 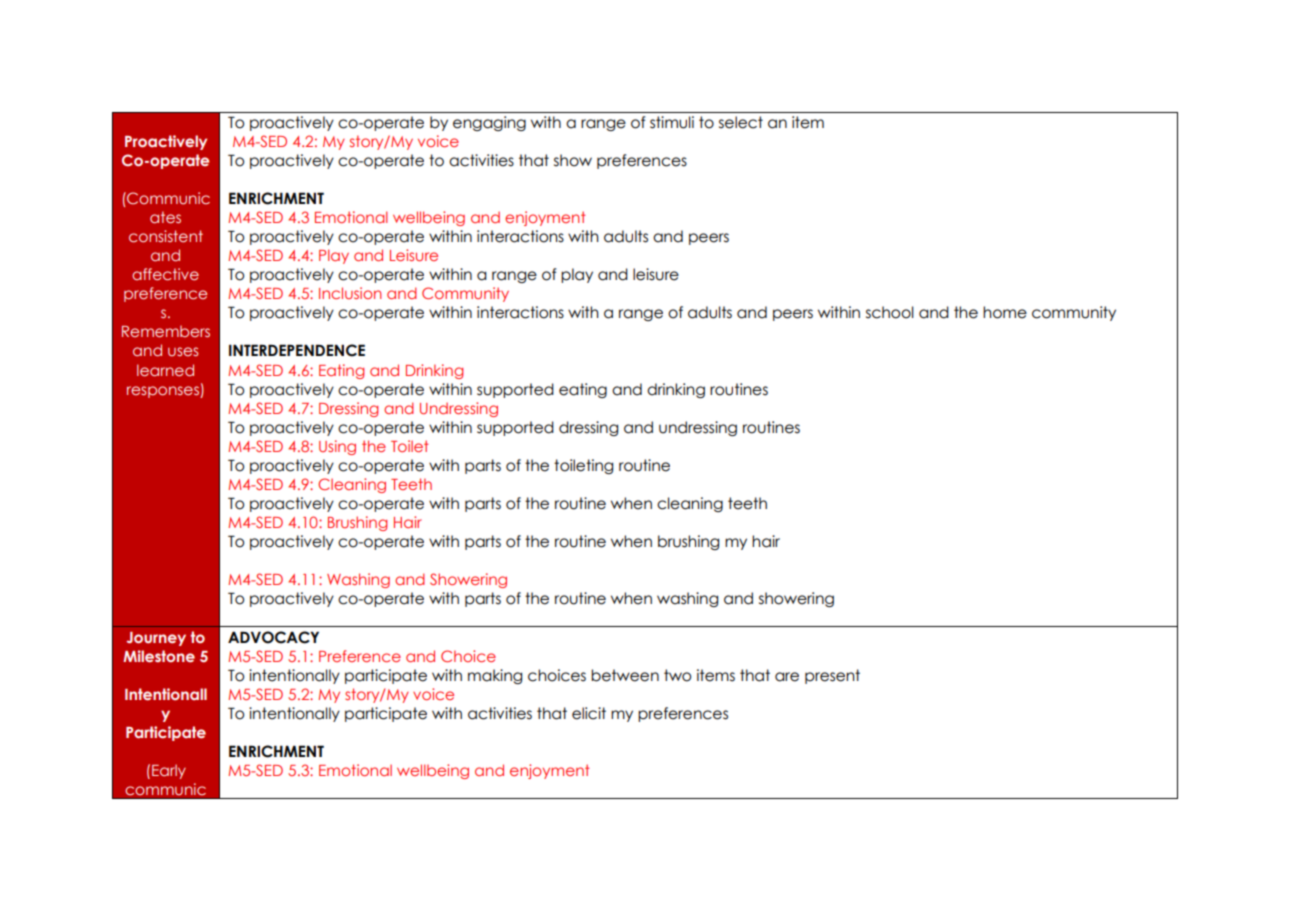 I want to click on engaging, so click(x=489, y=123).
